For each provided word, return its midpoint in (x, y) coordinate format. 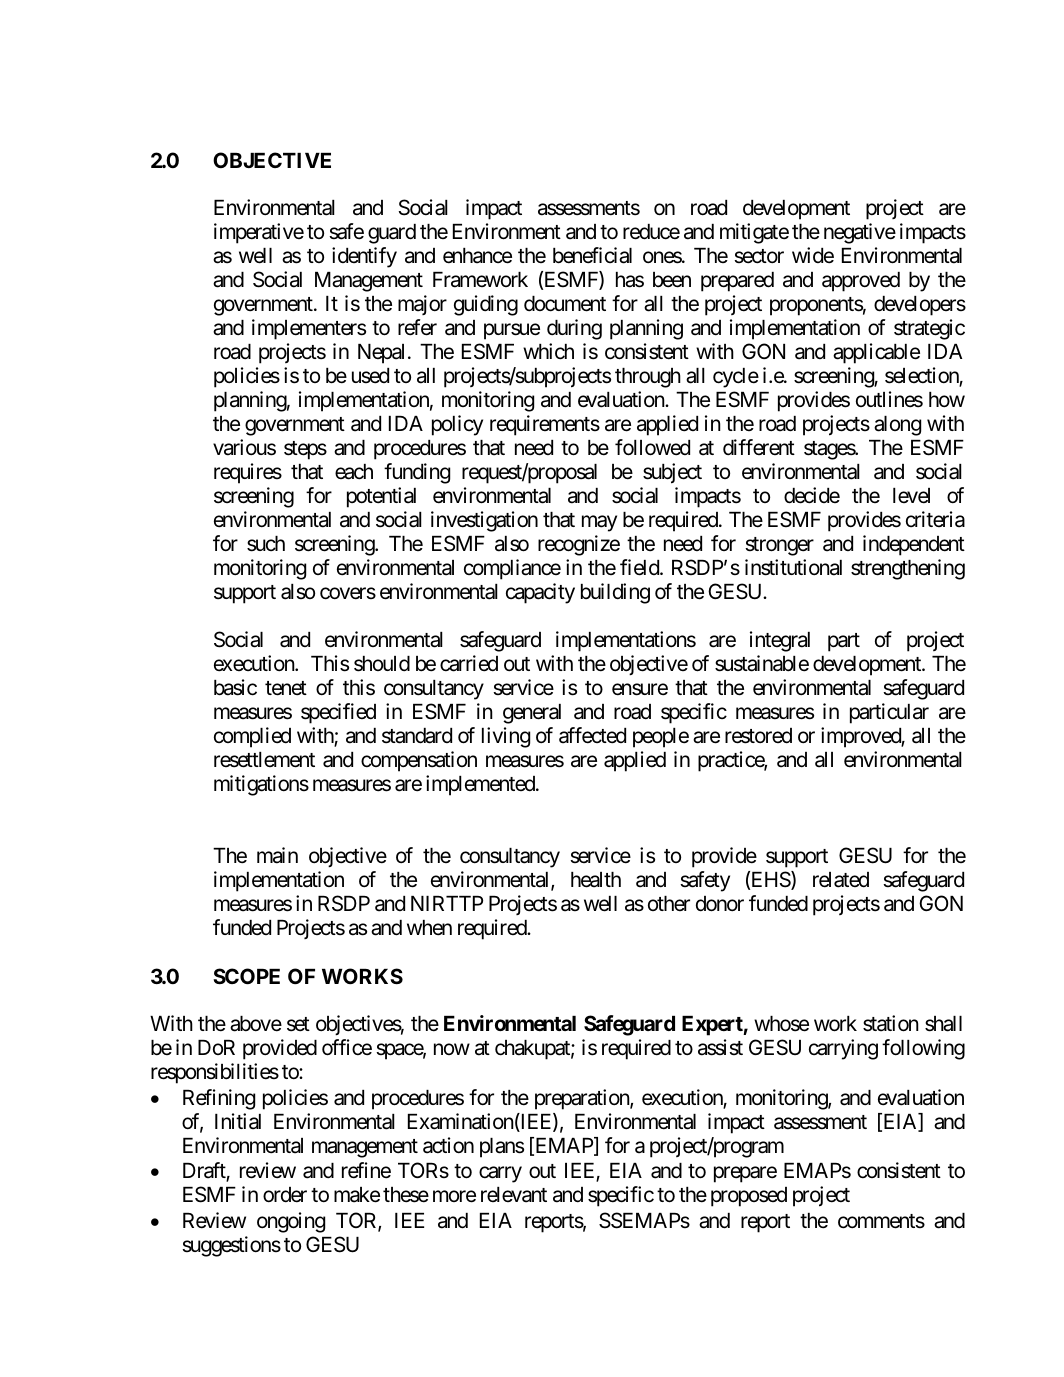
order (285, 1195)
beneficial (592, 255)
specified (338, 713)
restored (758, 736)
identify (364, 257)
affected (592, 735)
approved (861, 282)
